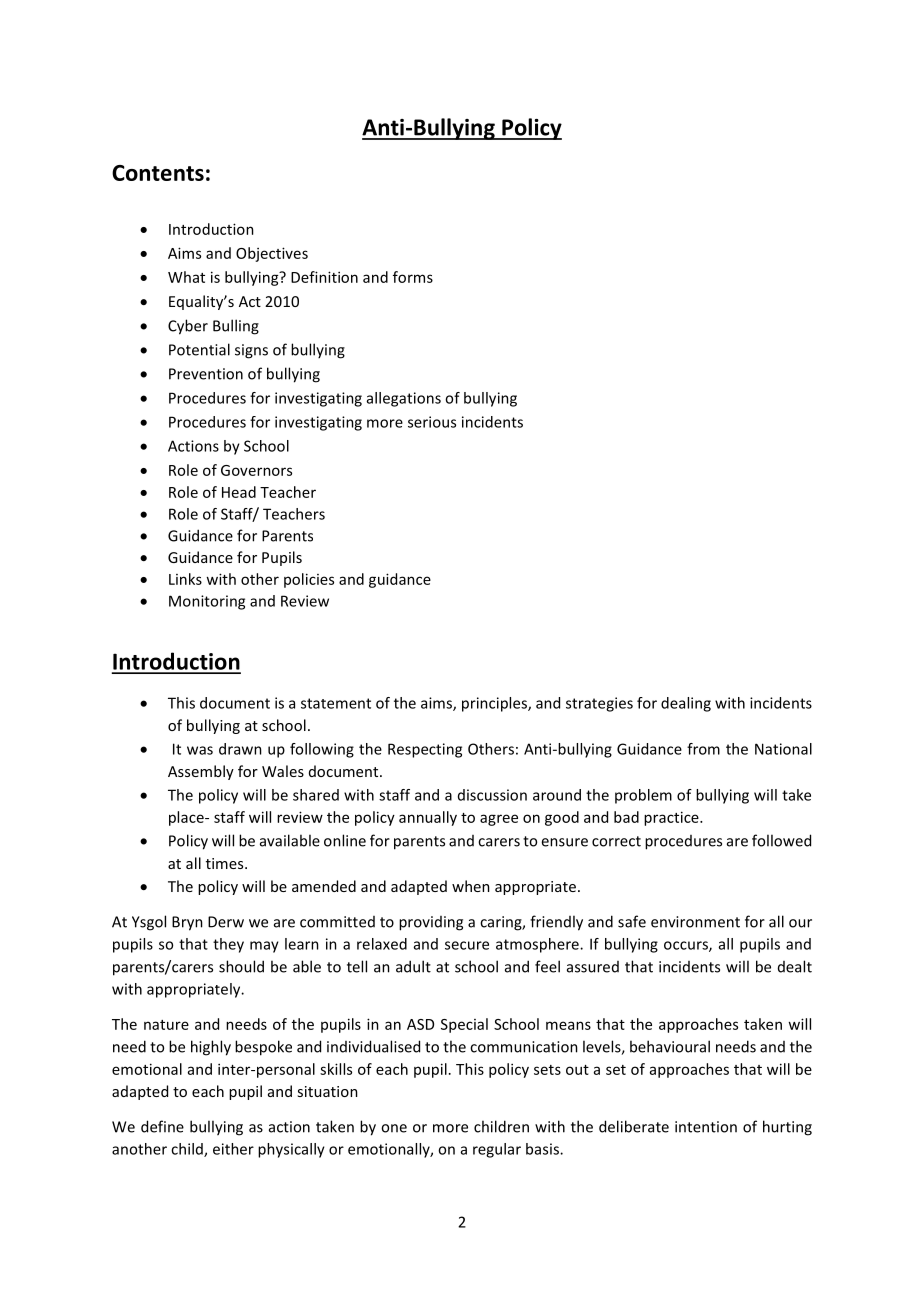 Image resolution: width=924 pixels, height=1308 pixels. I want to click on environment, so click(695, 922).
